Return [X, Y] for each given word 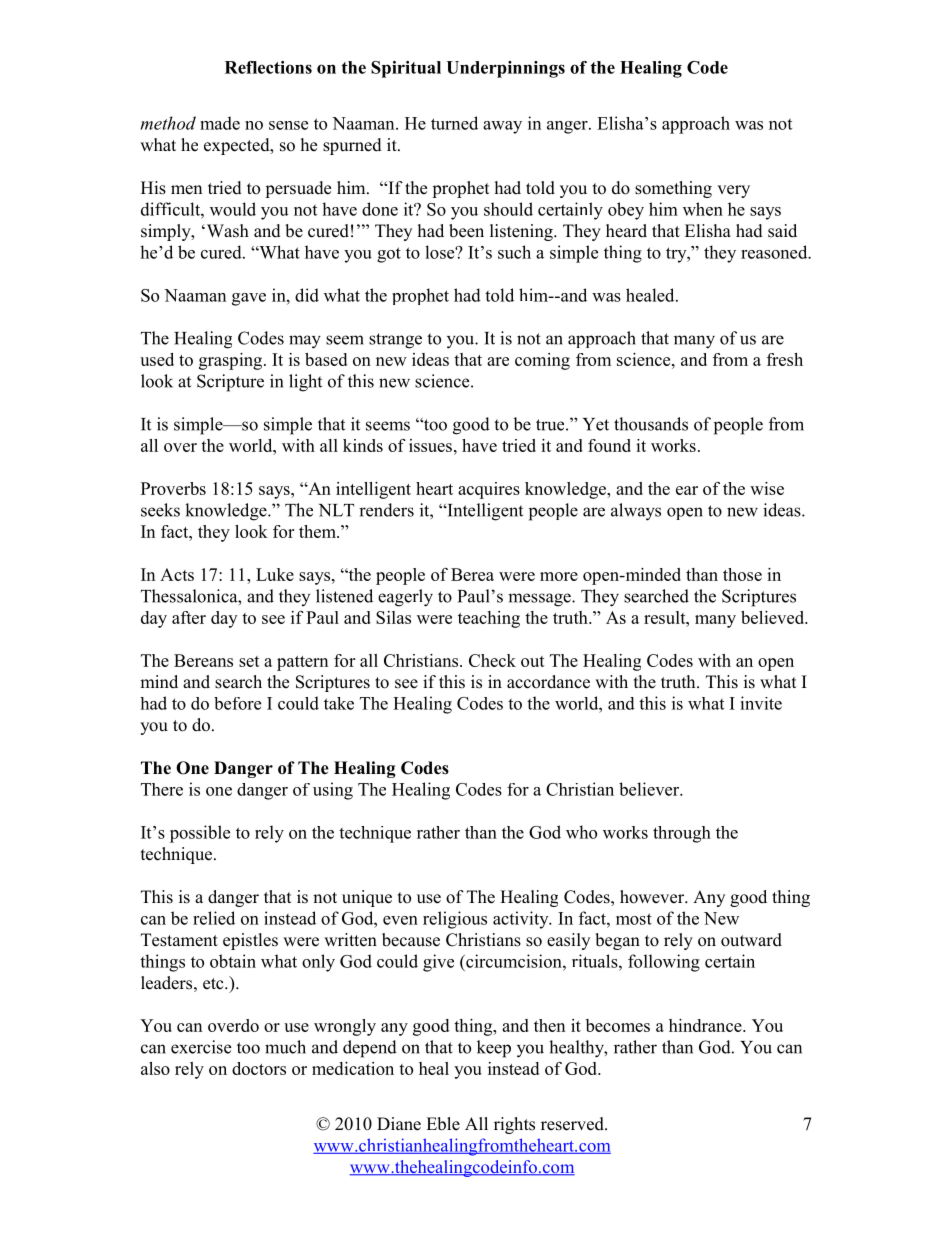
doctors [259, 1068]
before [237, 703]
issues [430, 445]
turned [454, 123]
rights [514, 1125]
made [220, 123]
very [733, 191]
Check [492, 660]
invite [761, 703]
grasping [232, 361]
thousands [651, 424]
